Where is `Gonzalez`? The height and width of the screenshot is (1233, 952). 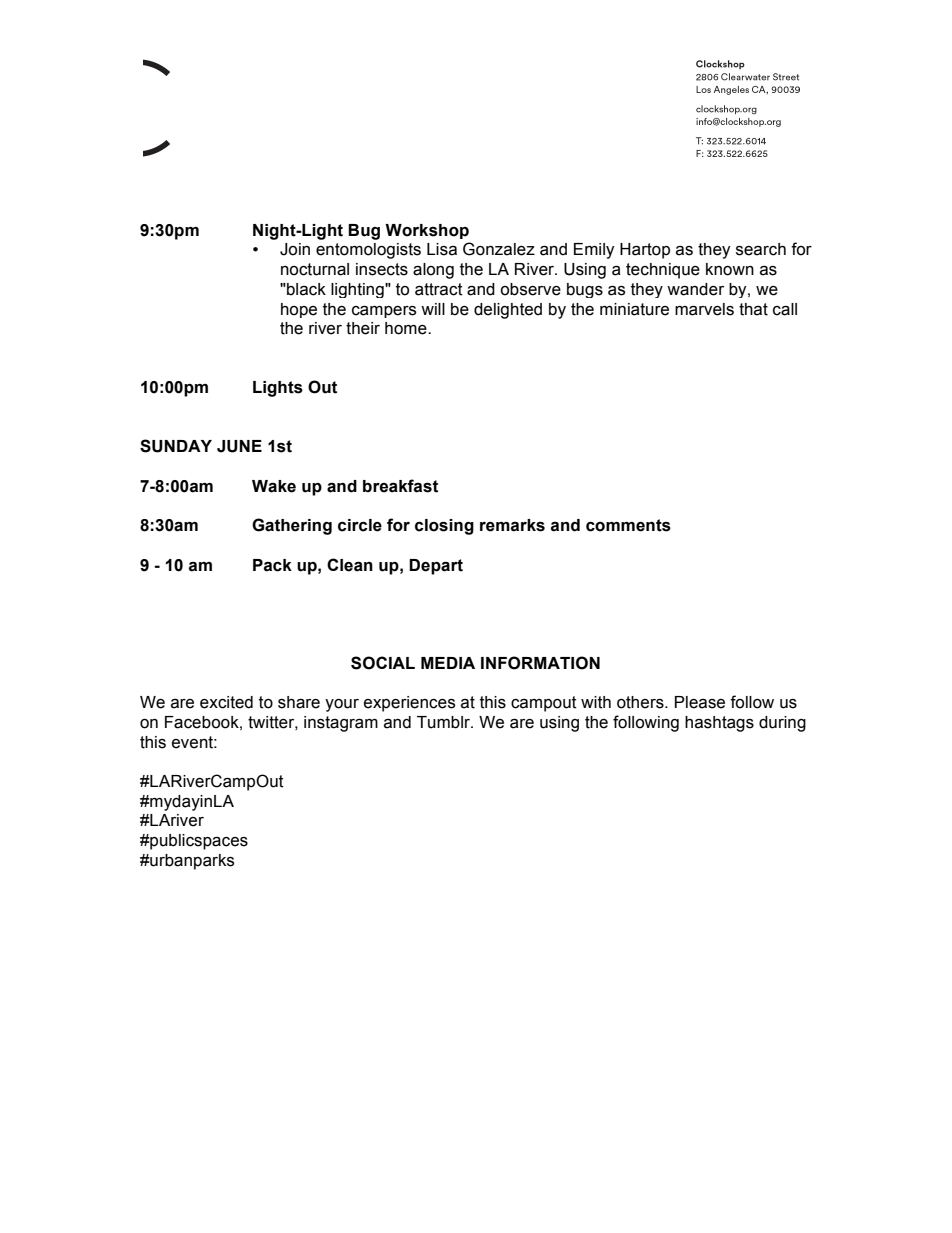
Gonzalez is located at coordinates (499, 249).
